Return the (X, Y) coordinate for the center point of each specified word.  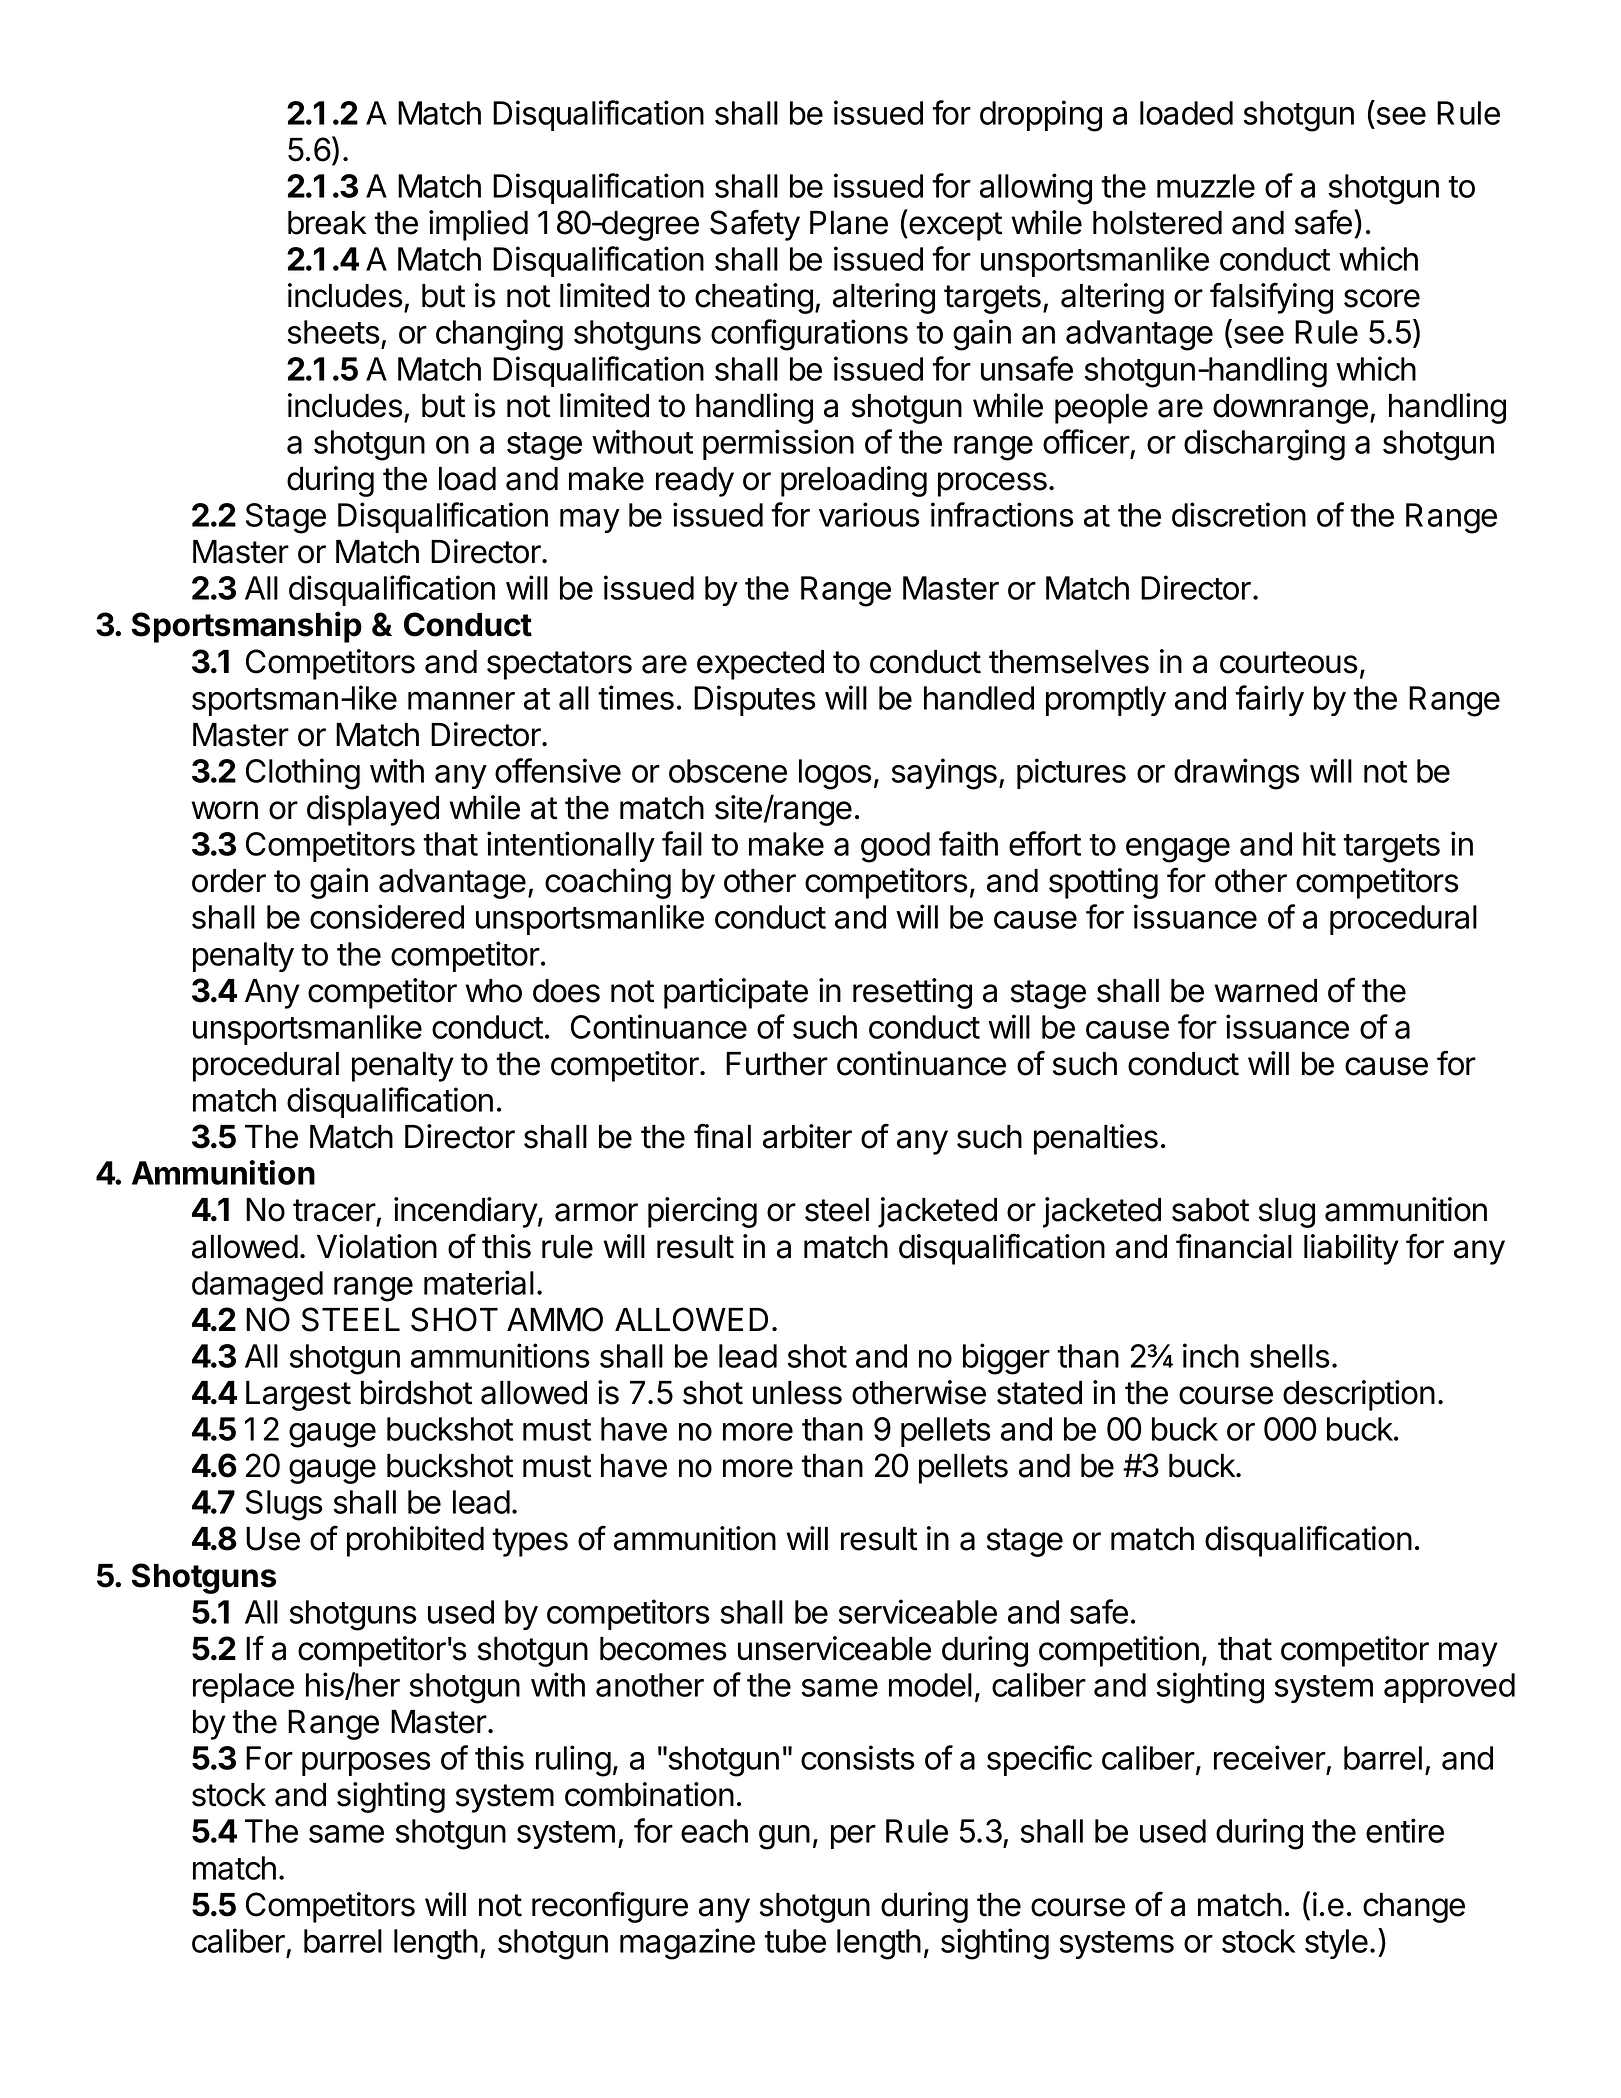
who (493, 991)
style (1336, 1944)
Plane (849, 223)
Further (777, 1064)
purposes (366, 1764)
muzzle (1206, 186)
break (327, 223)
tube (795, 1941)
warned (1265, 991)
